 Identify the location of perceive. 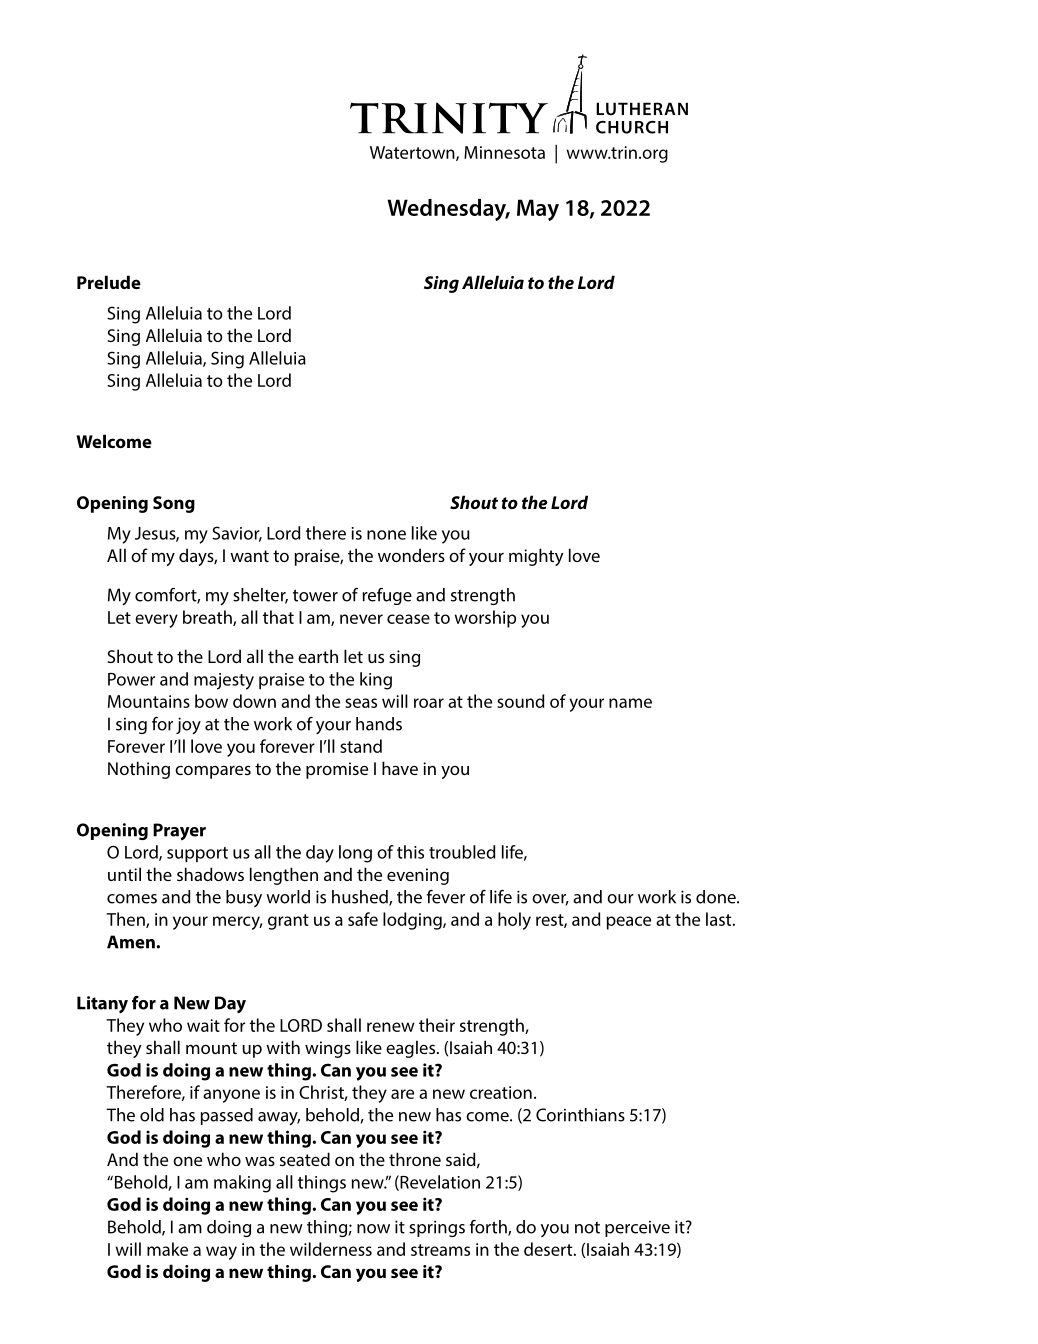
(637, 1229).
